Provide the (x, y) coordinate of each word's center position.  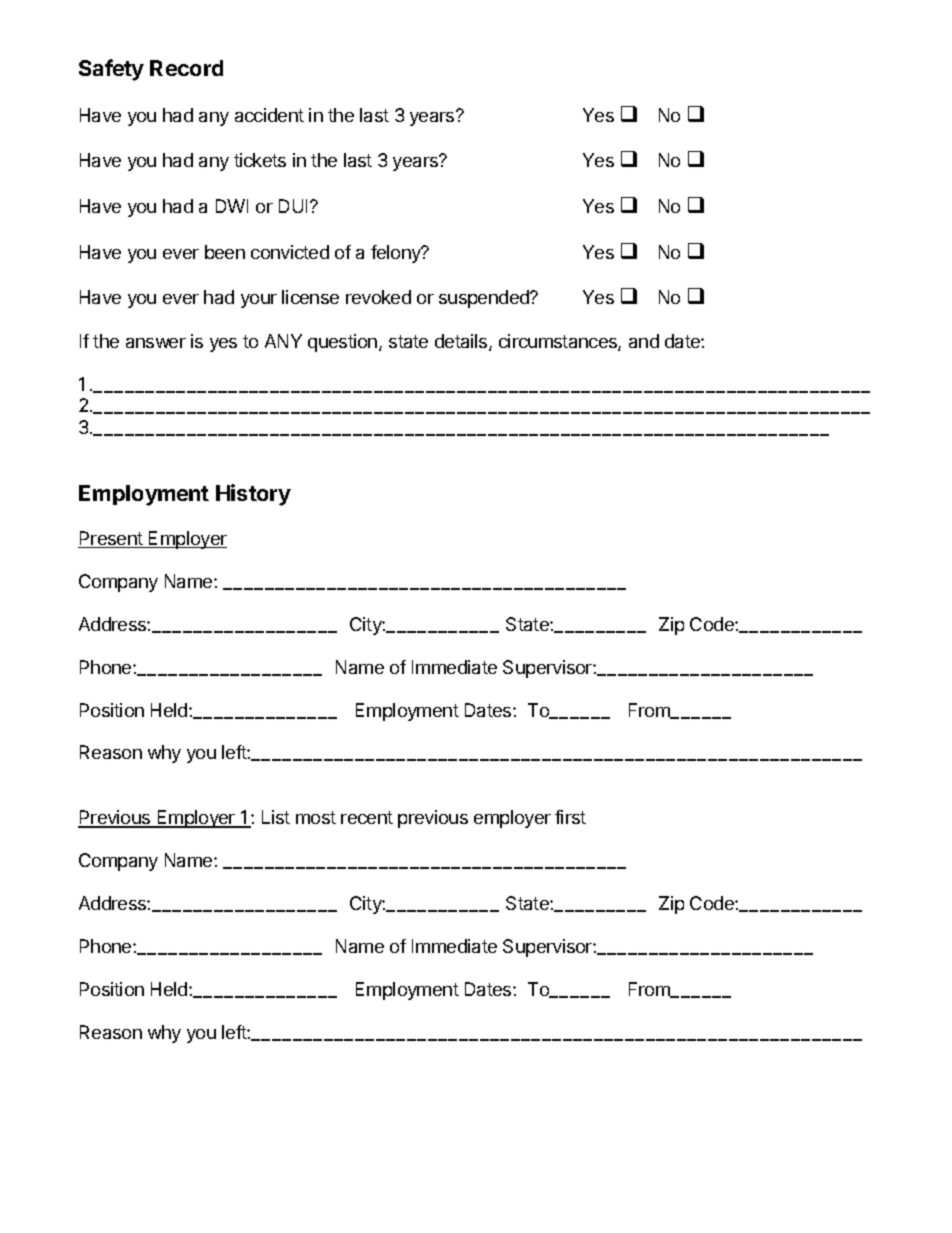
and (644, 341)
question (344, 343)
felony (397, 254)
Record (186, 68)
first (570, 817)
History (253, 495)
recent (367, 817)
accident (269, 115)
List (276, 817)
